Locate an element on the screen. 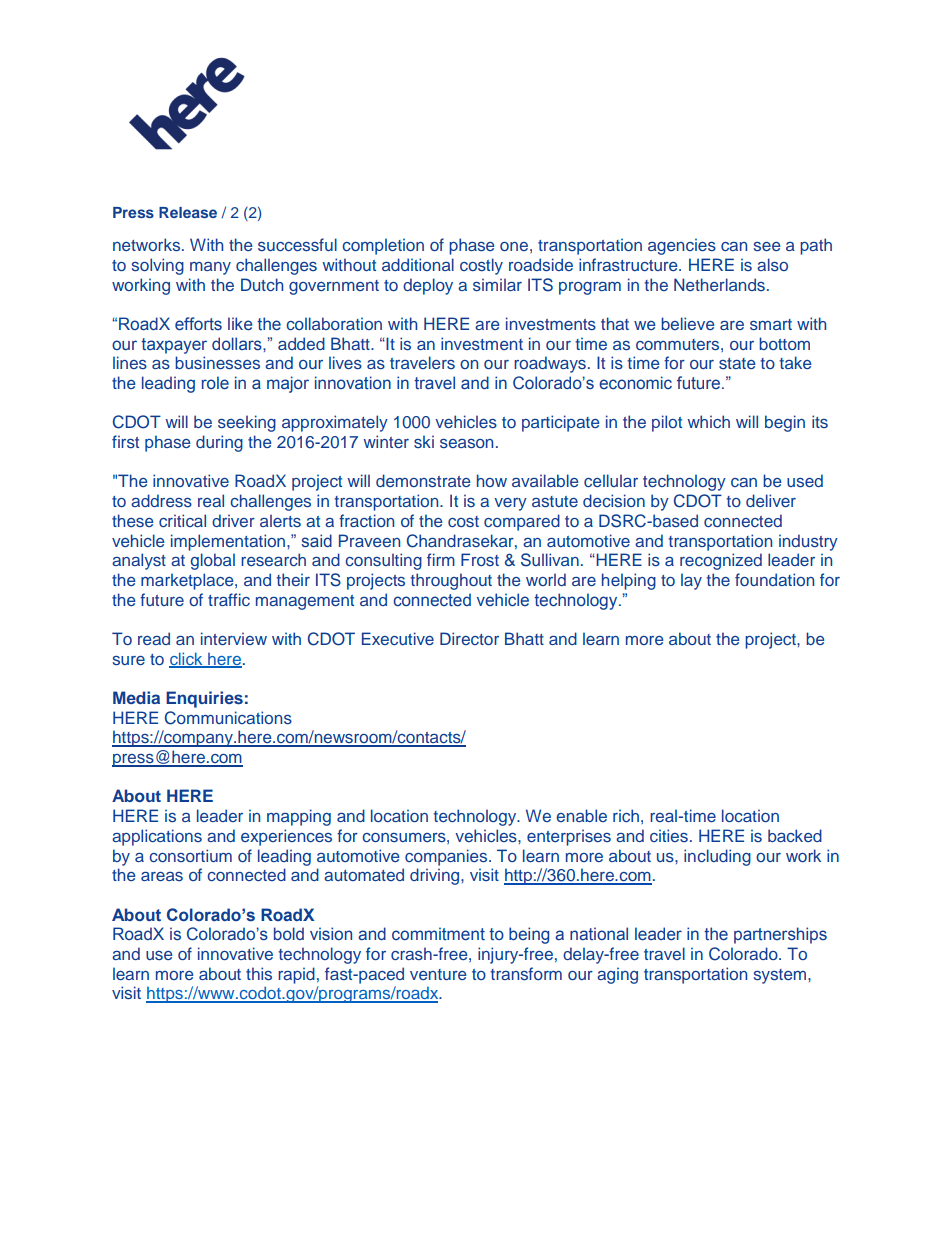  this is located at coordinates (259, 973).
